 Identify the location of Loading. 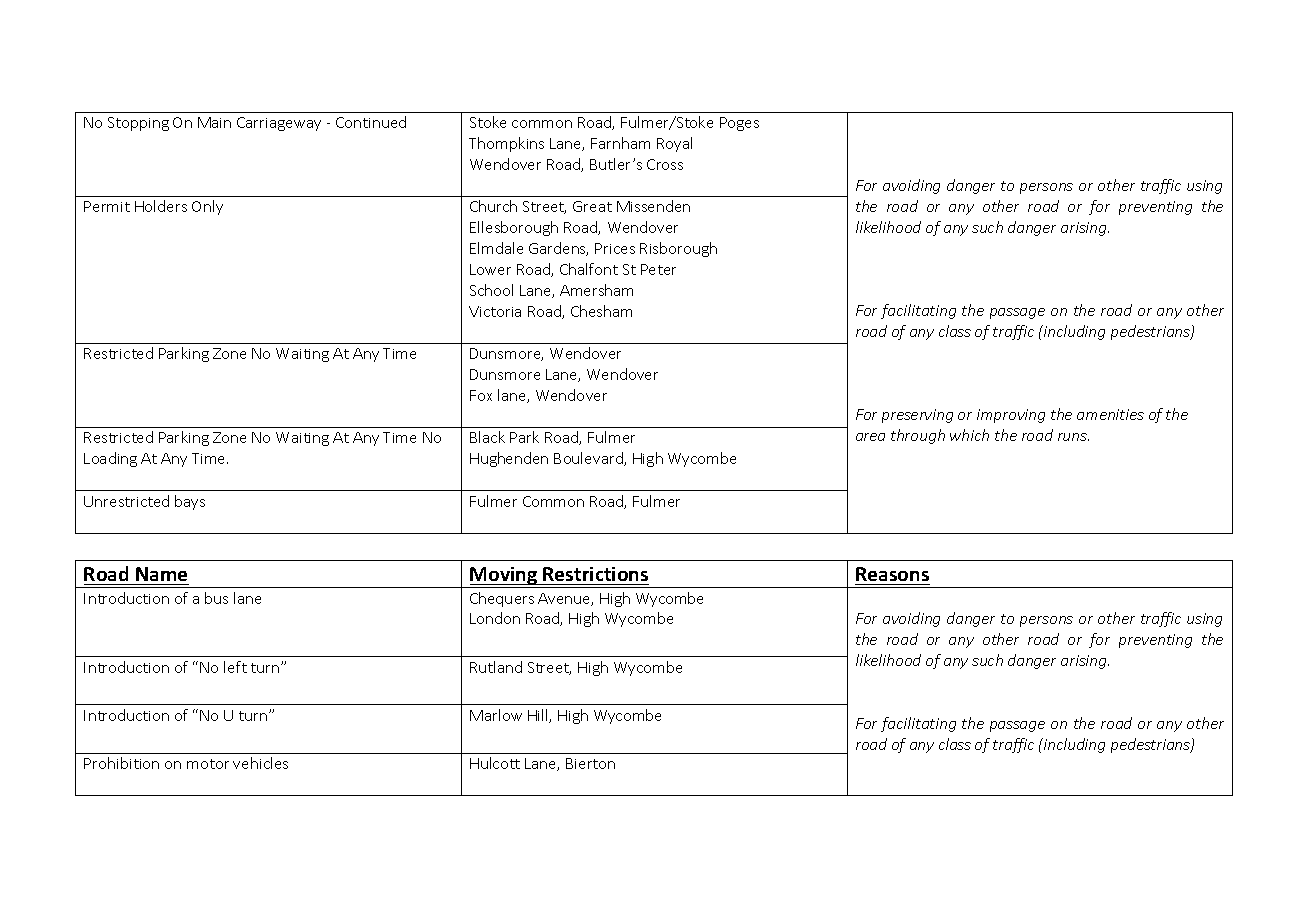
(110, 459).
